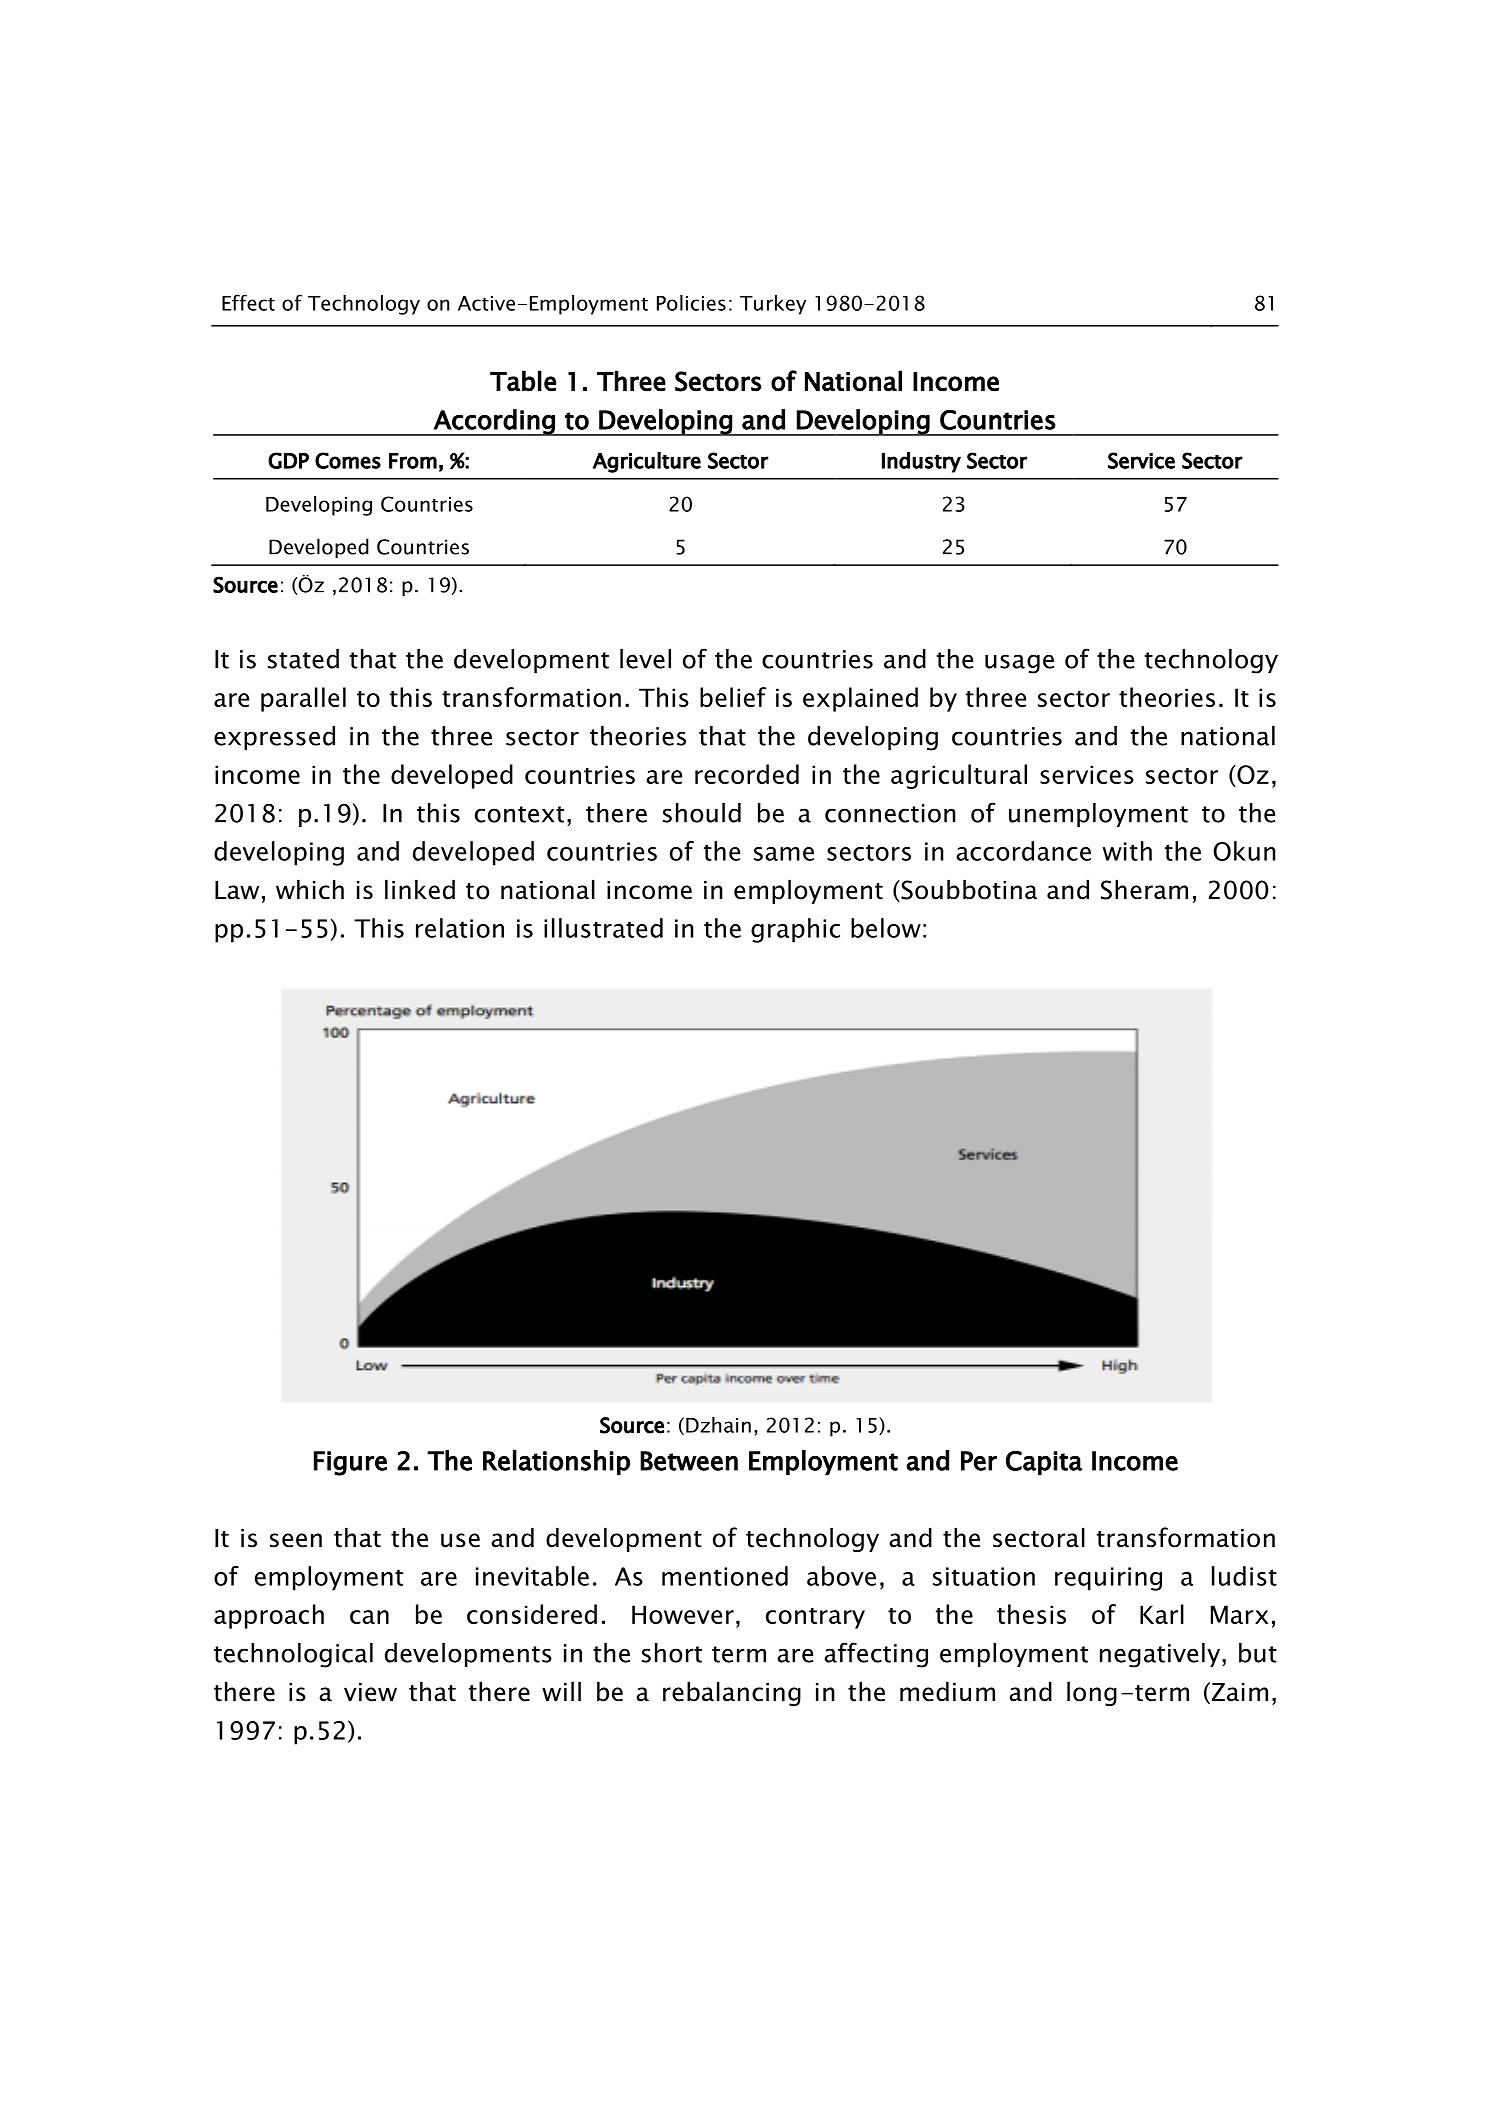 The image size is (1491, 2109). Describe the element at coordinates (689, 1461) in the screenshot. I see `Between` at that location.
